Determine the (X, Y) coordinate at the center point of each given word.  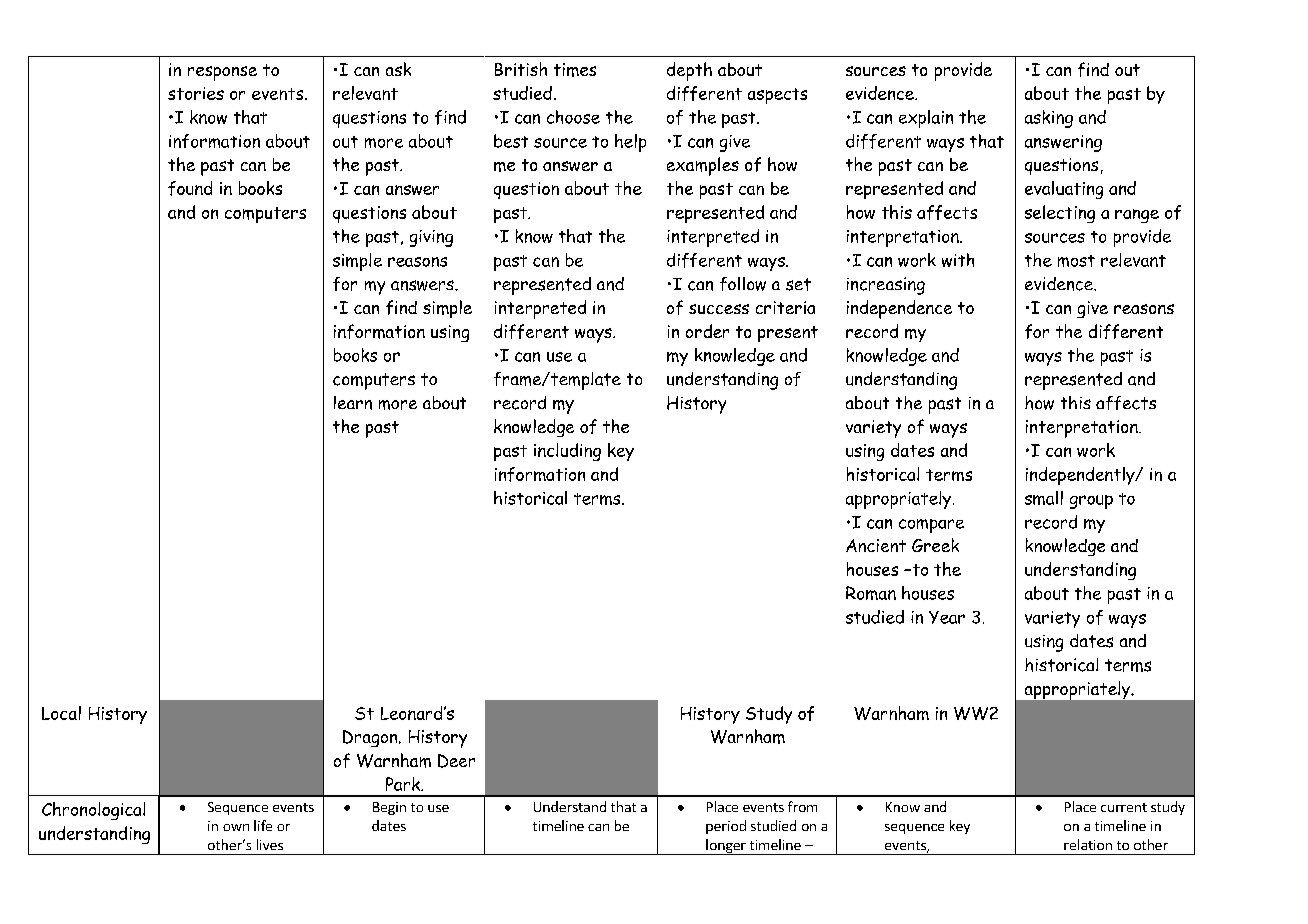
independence (899, 309)
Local (61, 713)
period (726, 827)
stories (196, 93)
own (236, 827)
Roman (871, 593)
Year (947, 617)
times (575, 70)
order (707, 331)
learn (353, 403)
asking (1049, 119)
